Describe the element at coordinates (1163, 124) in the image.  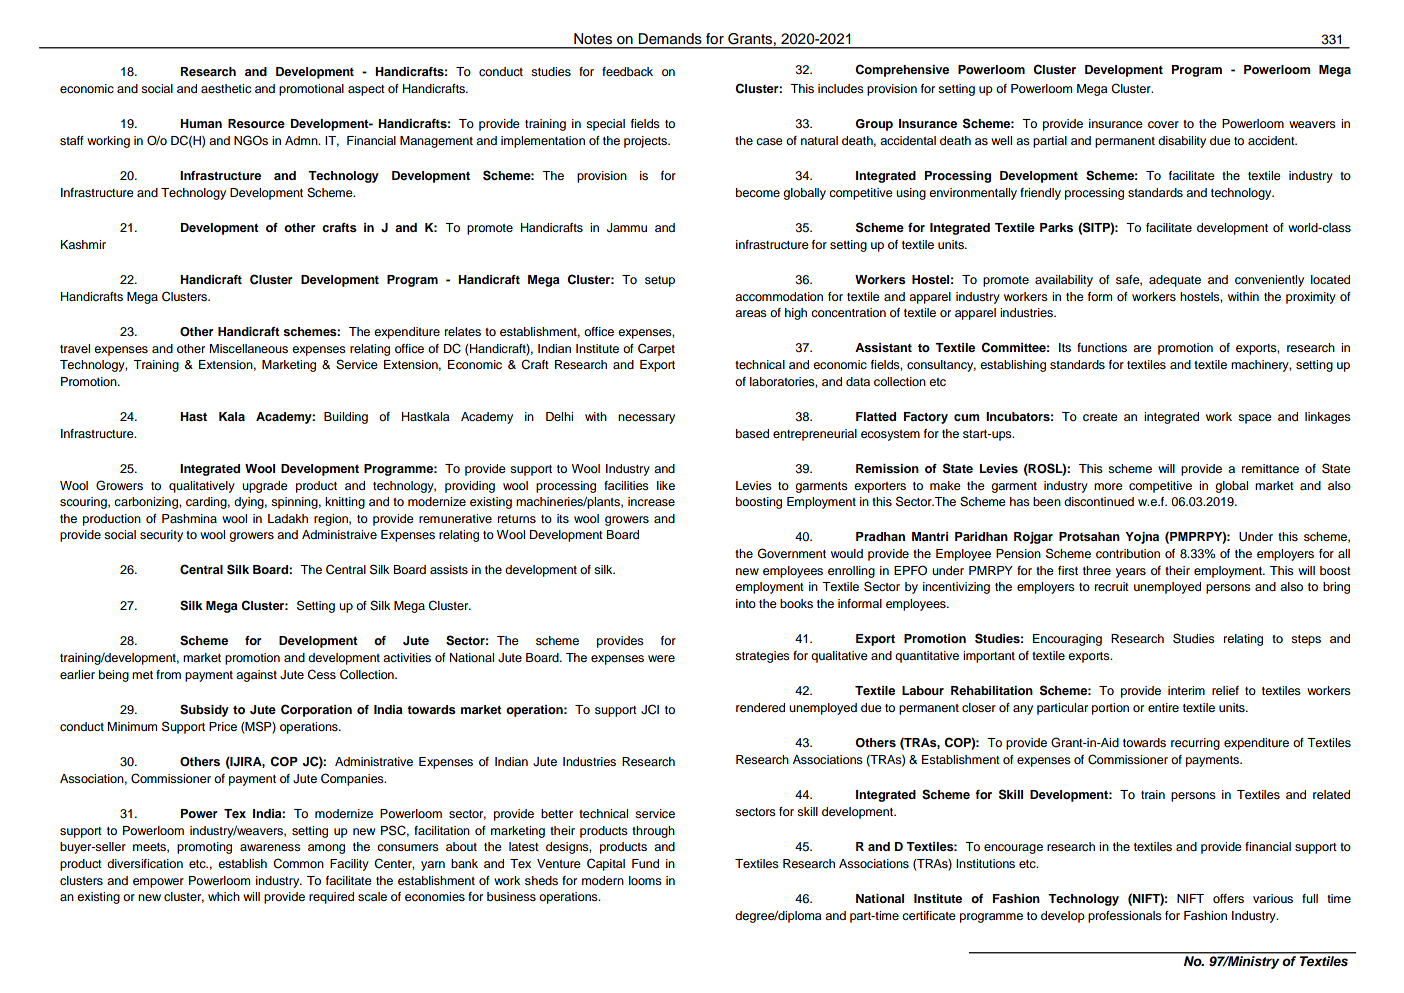
I see `cover` at that location.
